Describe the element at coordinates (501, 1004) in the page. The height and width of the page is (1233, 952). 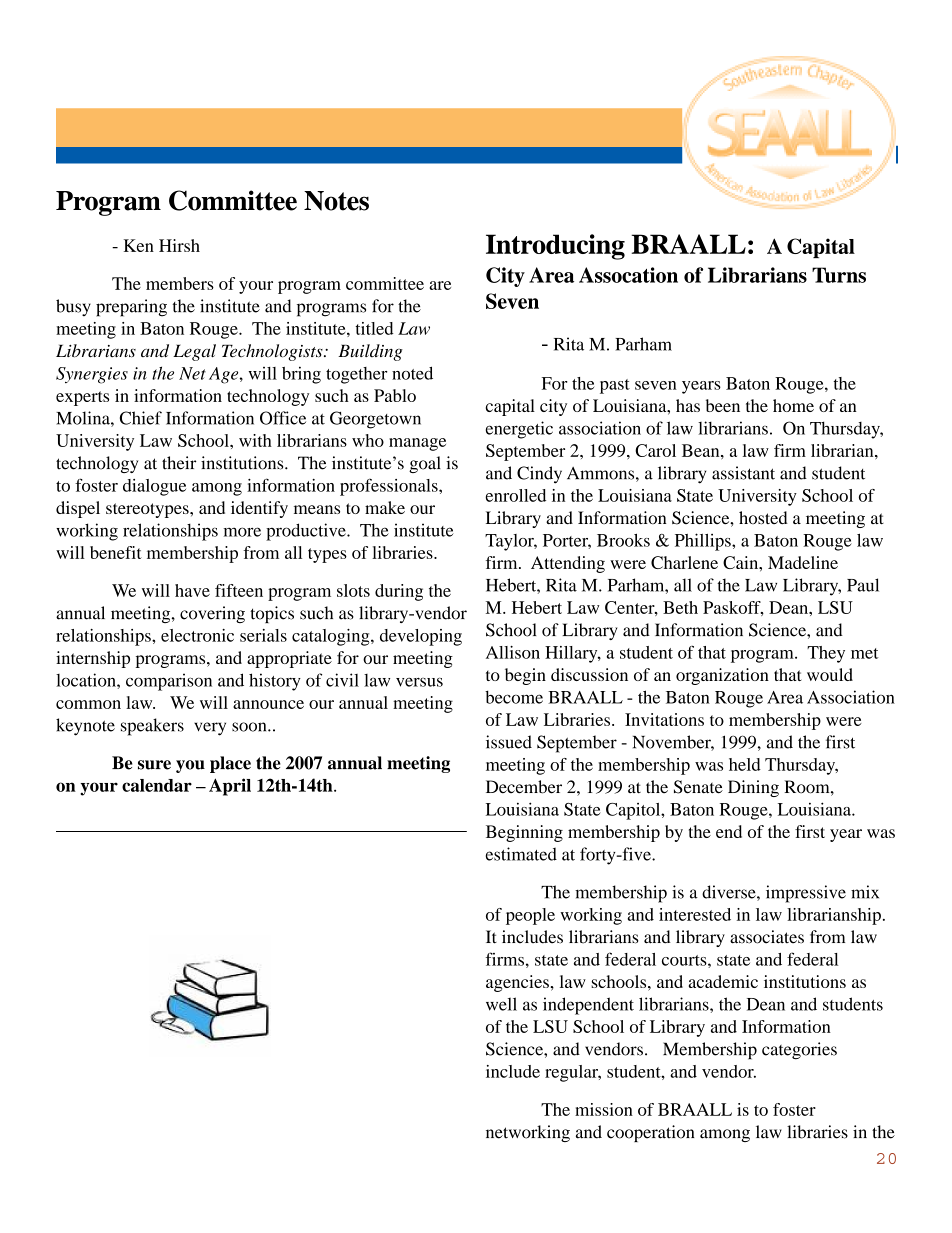
I see `well` at that location.
